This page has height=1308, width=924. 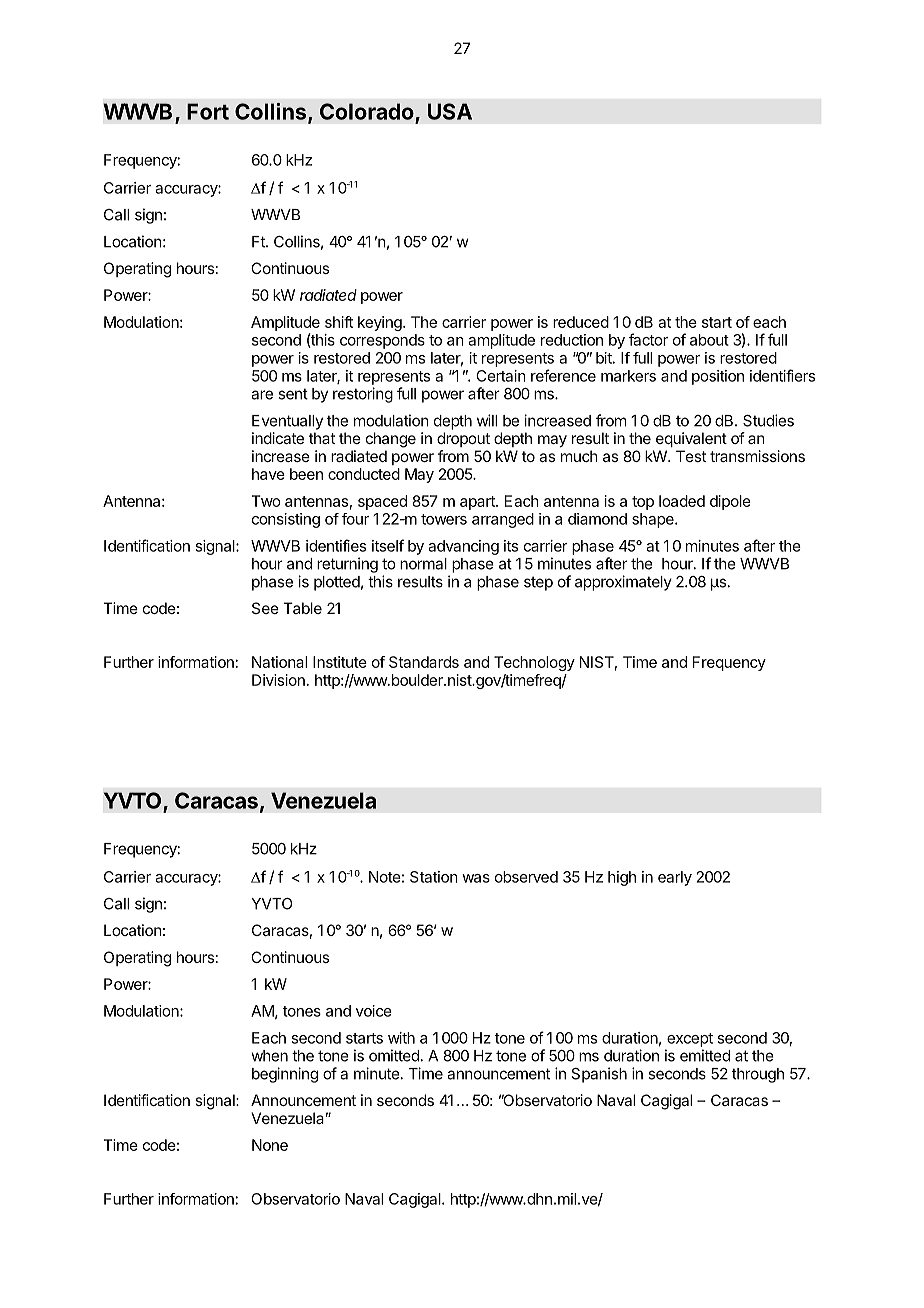 I want to click on about, so click(x=709, y=340).
